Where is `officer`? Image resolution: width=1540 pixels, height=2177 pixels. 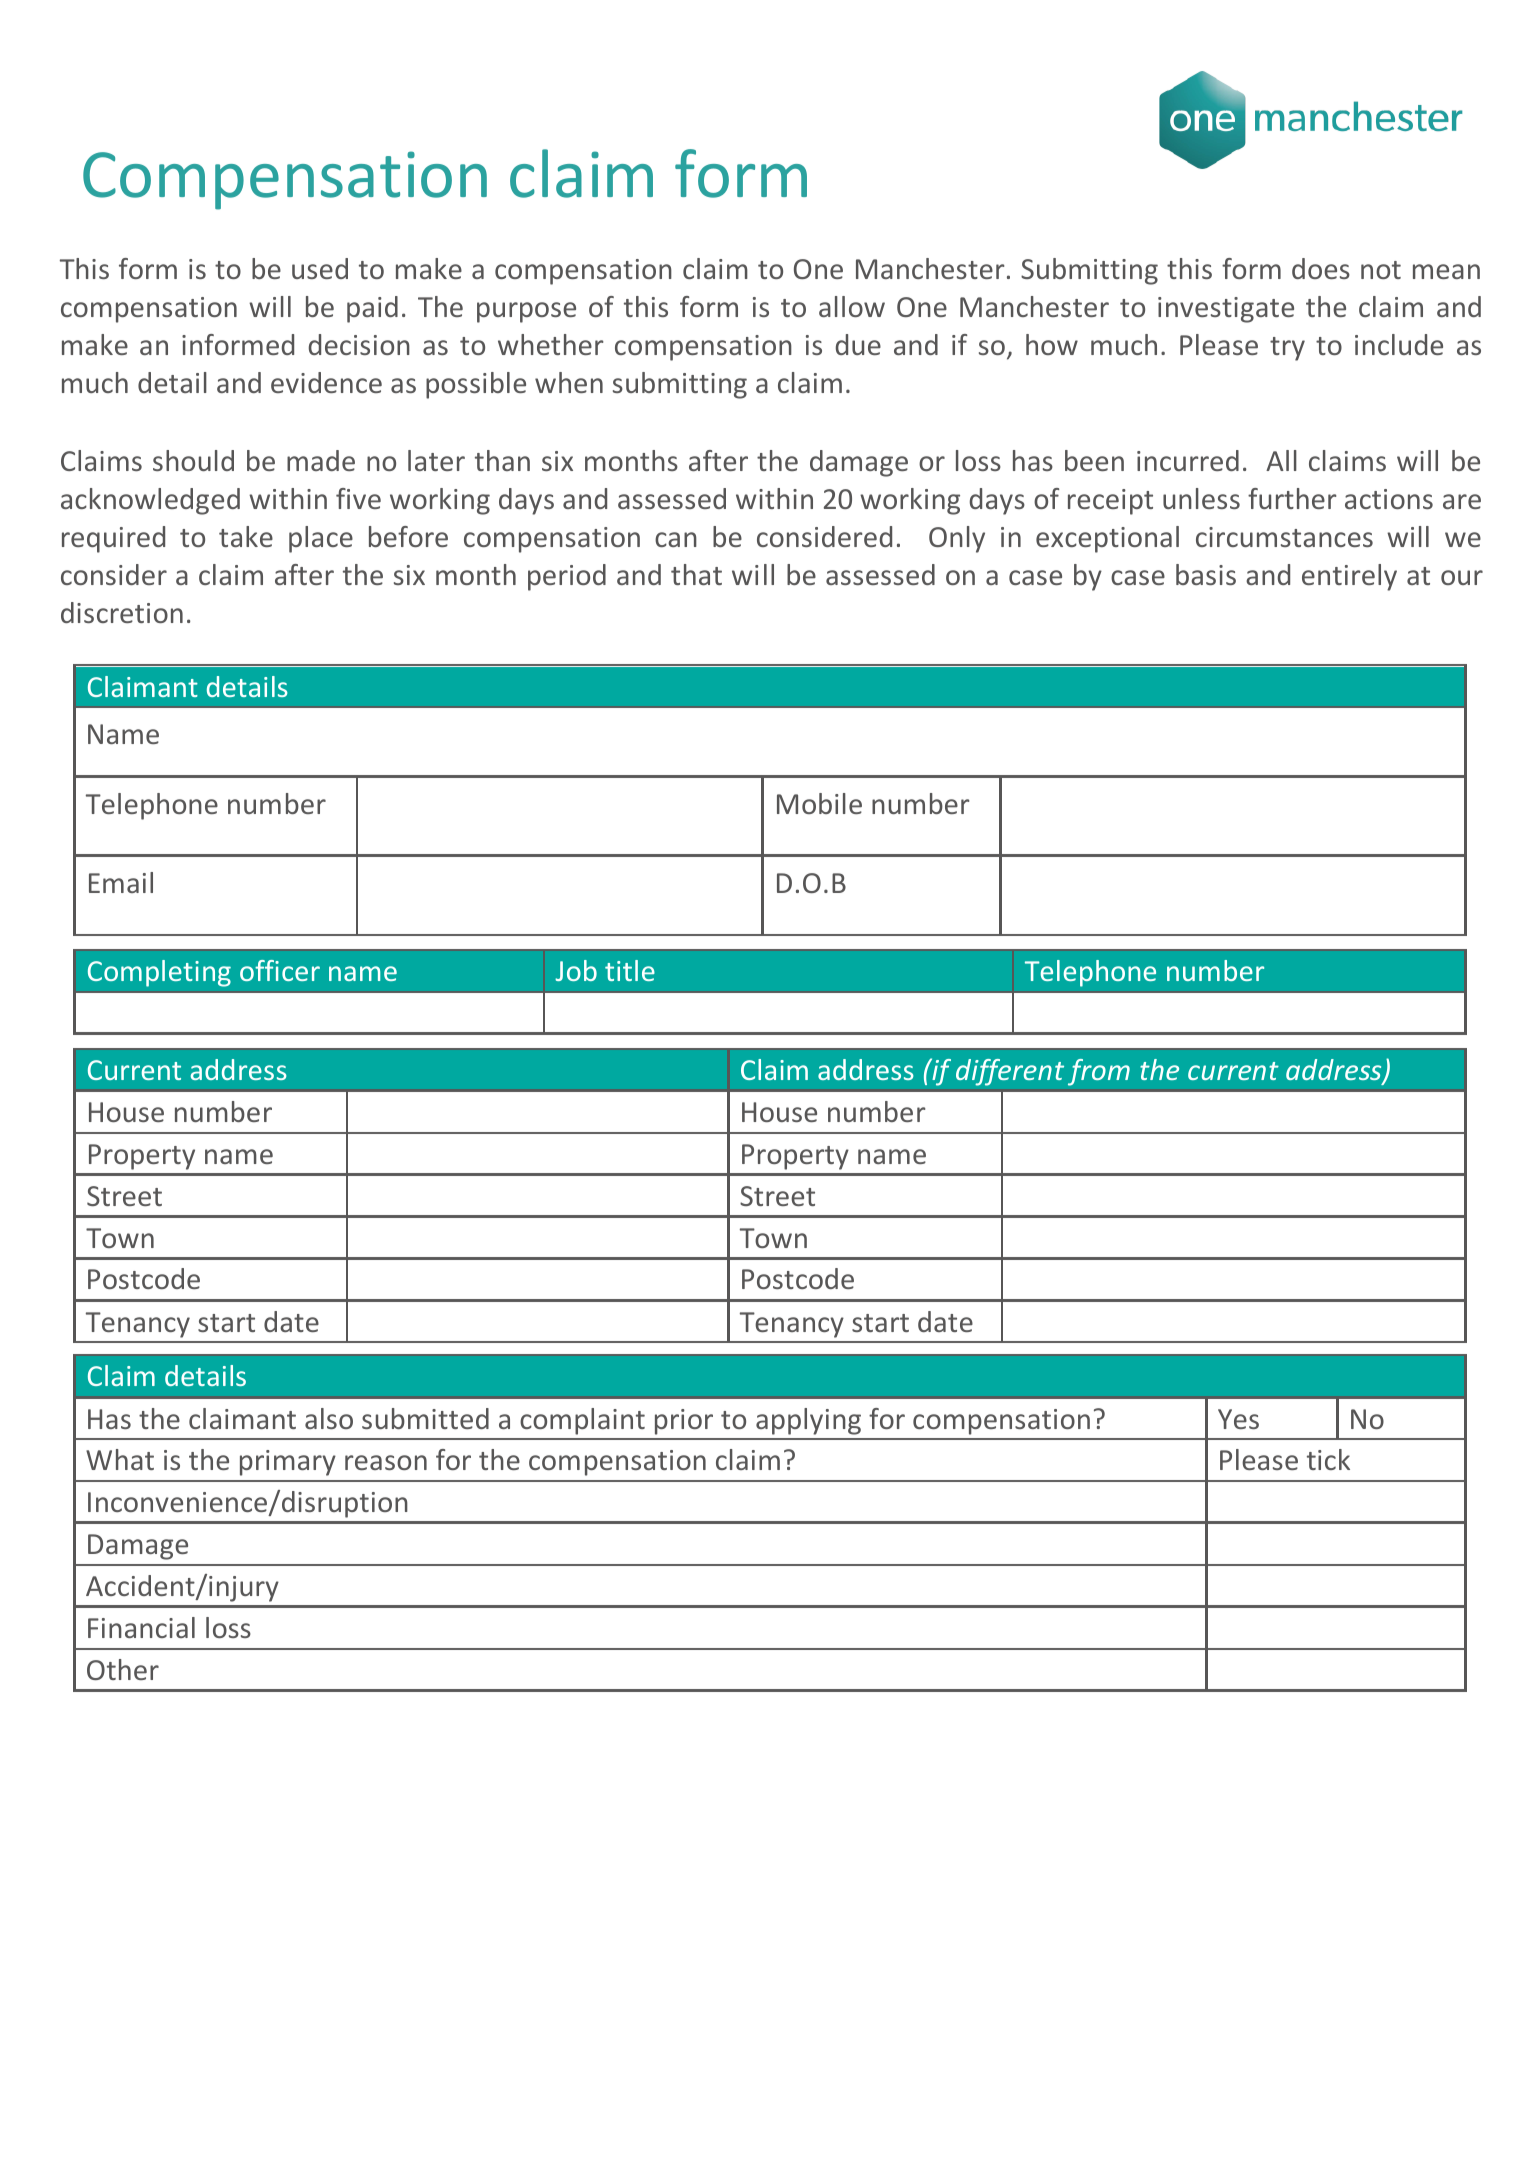 officer is located at coordinates (280, 970).
